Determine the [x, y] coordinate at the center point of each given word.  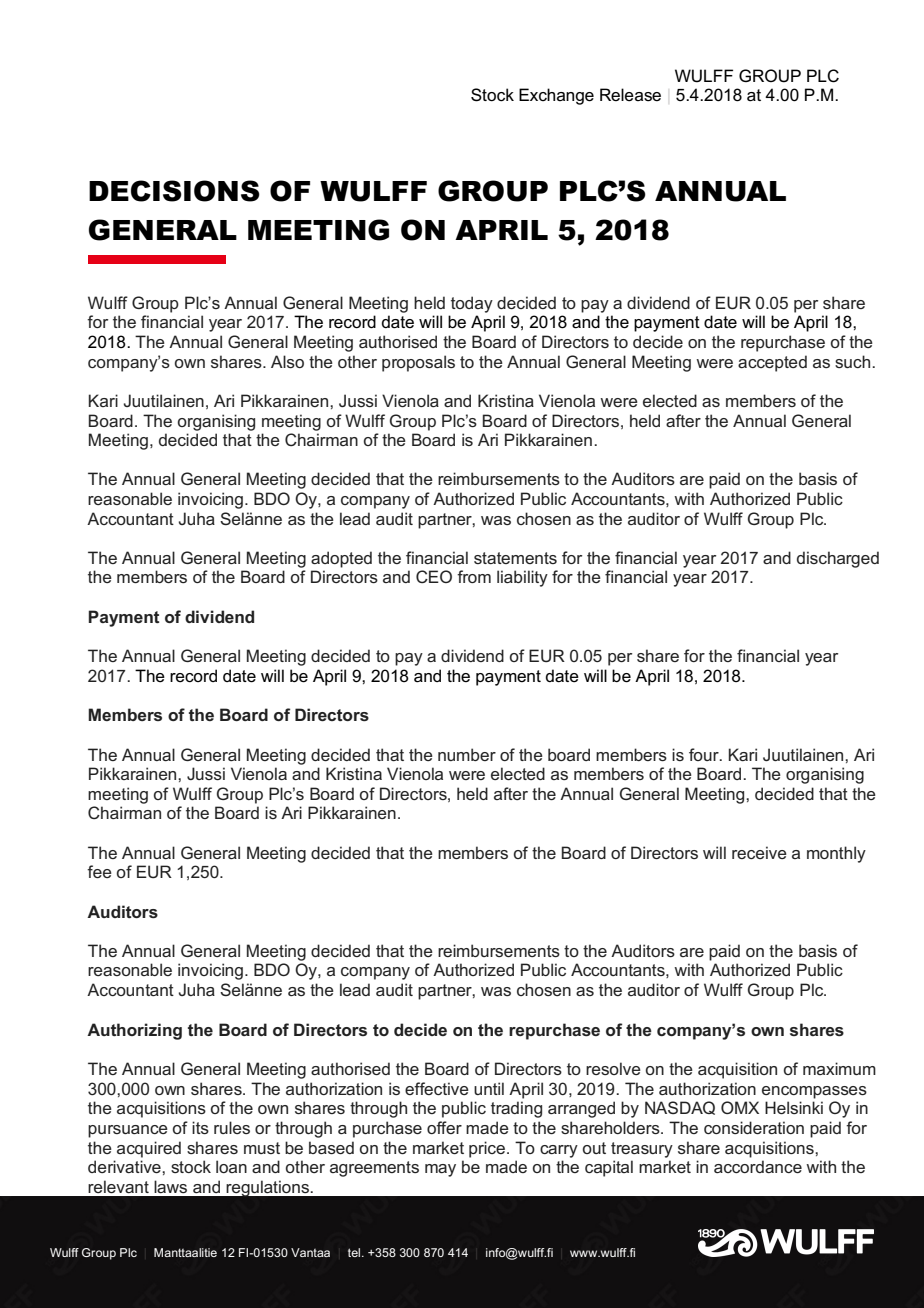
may [440, 1170]
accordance [758, 1166]
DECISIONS [174, 191]
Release [630, 95]
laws [170, 1186]
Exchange [556, 96]
